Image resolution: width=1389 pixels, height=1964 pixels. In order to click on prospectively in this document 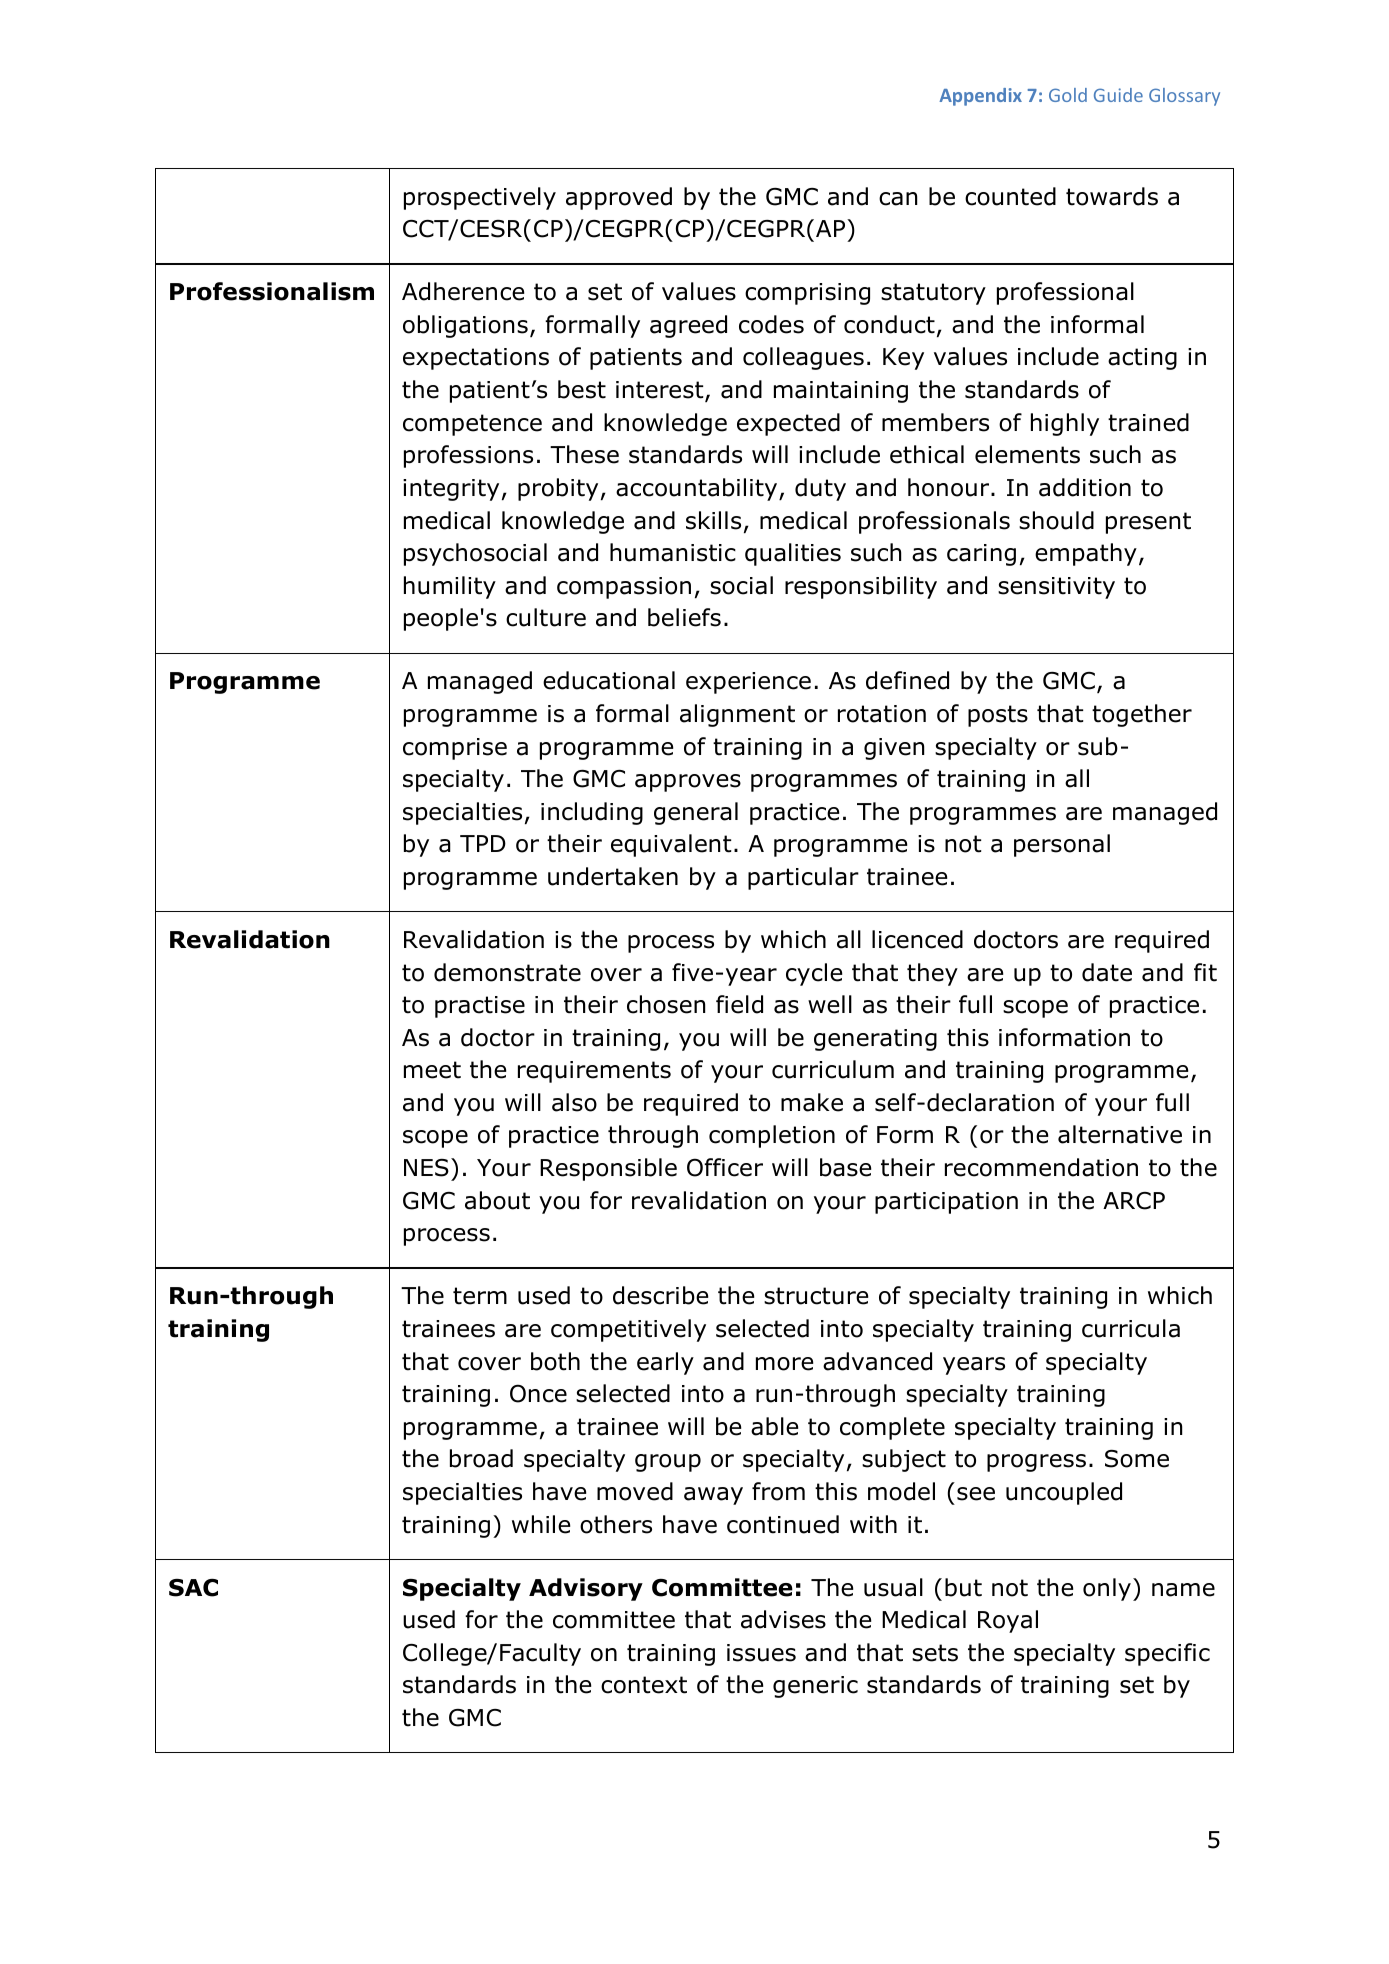, I will do `click(480, 198)`.
